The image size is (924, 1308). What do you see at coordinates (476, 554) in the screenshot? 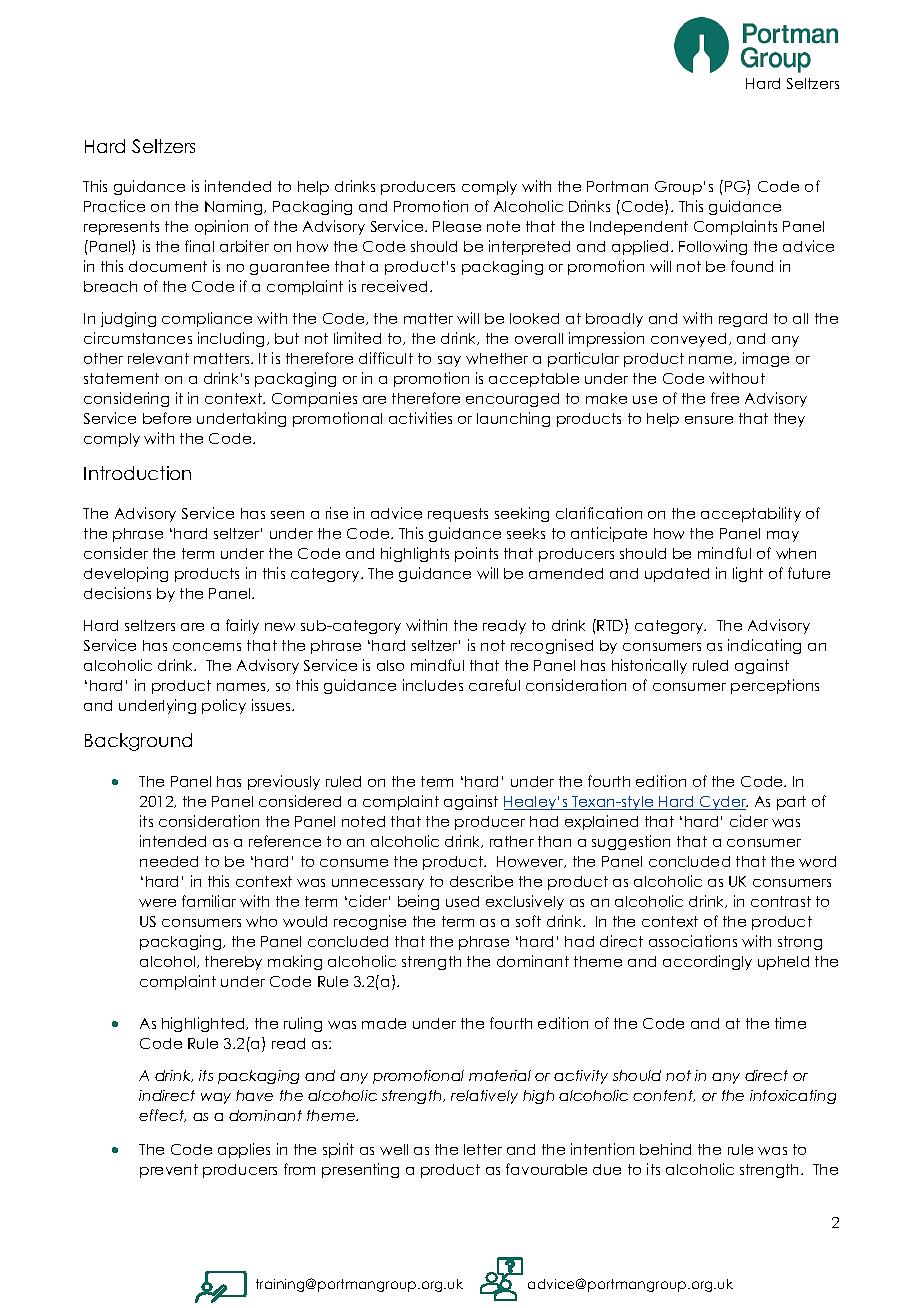
I see `points` at bounding box center [476, 554].
